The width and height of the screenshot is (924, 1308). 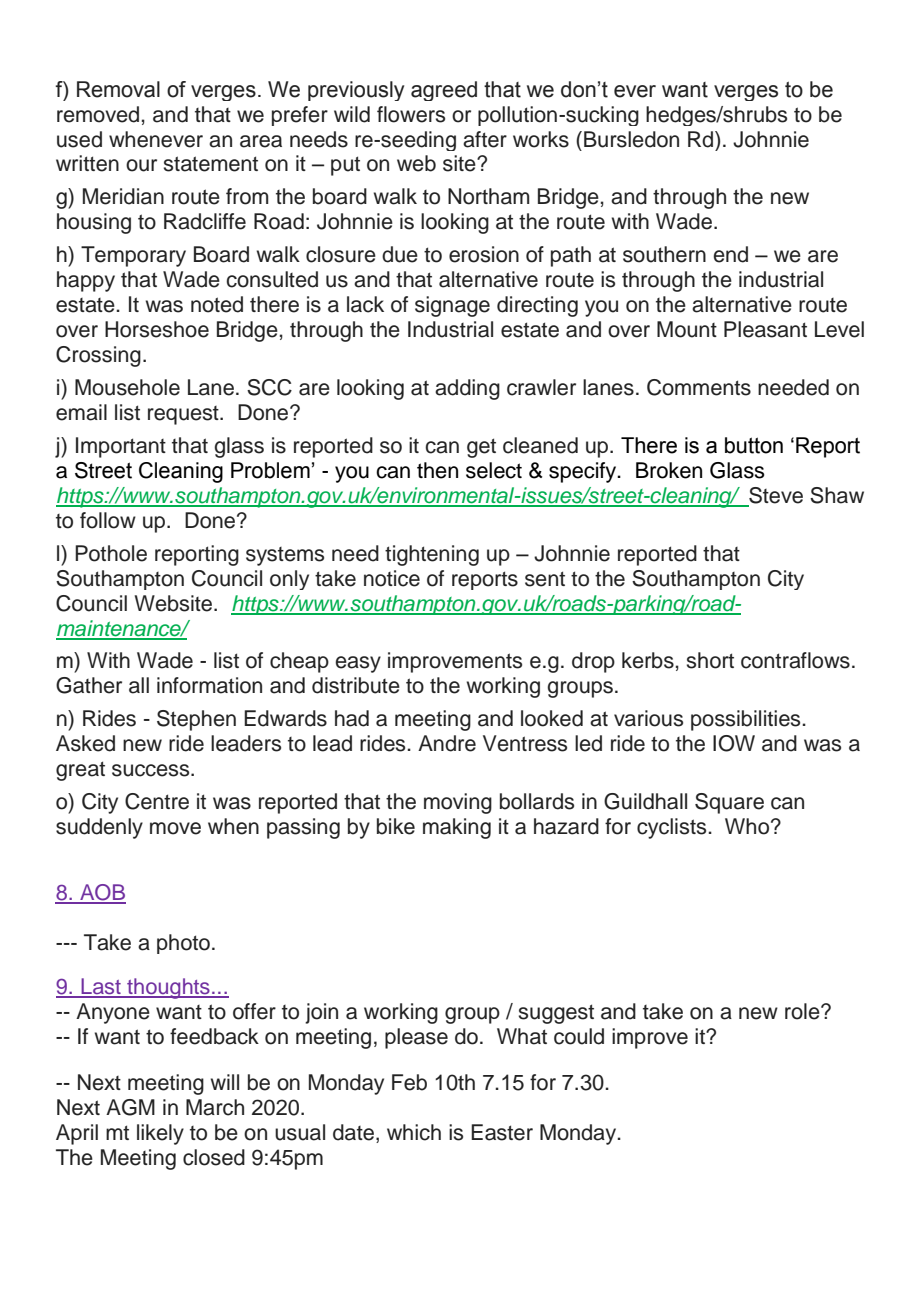 I want to click on short, so click(x=710, y=660).
